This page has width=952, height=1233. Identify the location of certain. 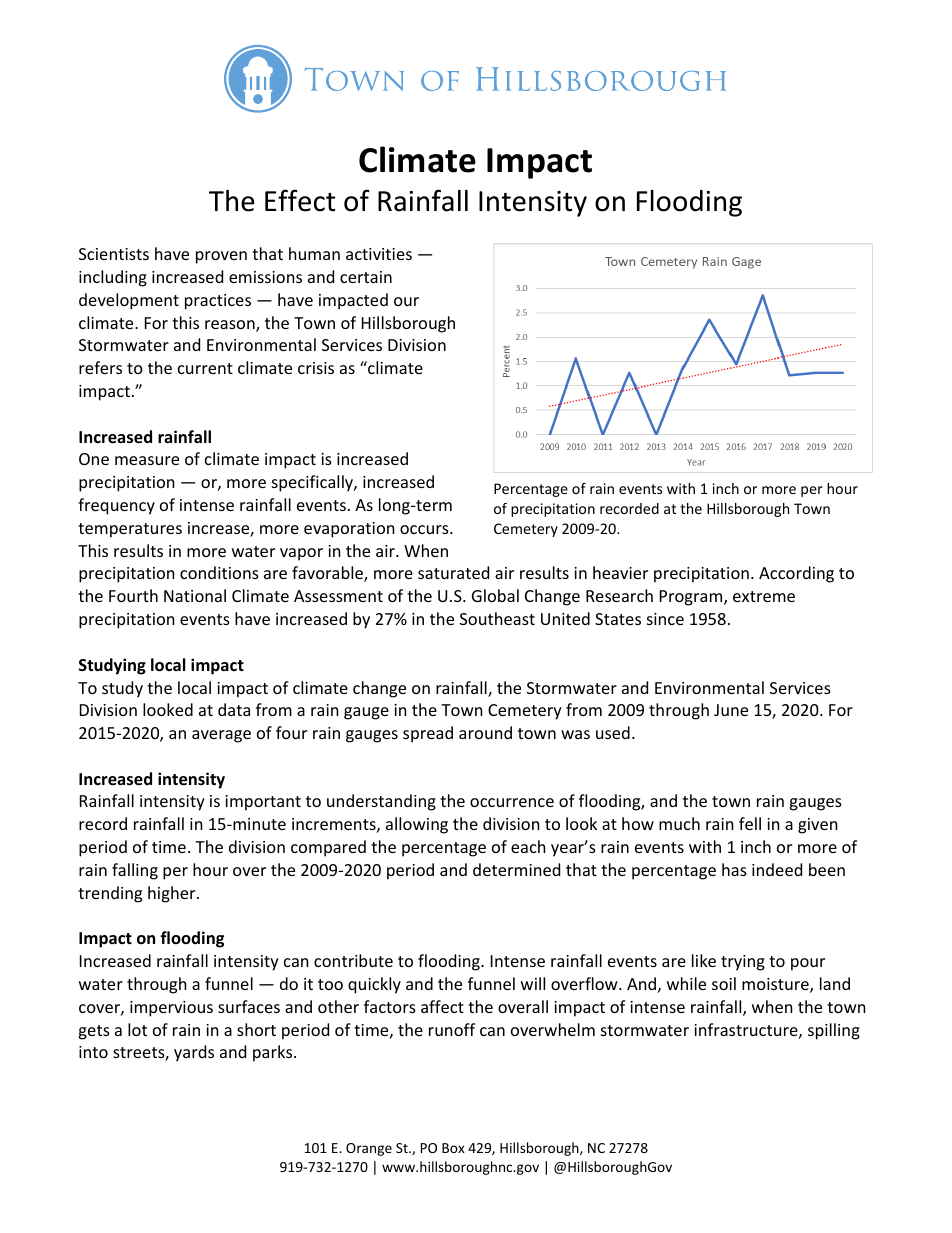
(366, 277).
